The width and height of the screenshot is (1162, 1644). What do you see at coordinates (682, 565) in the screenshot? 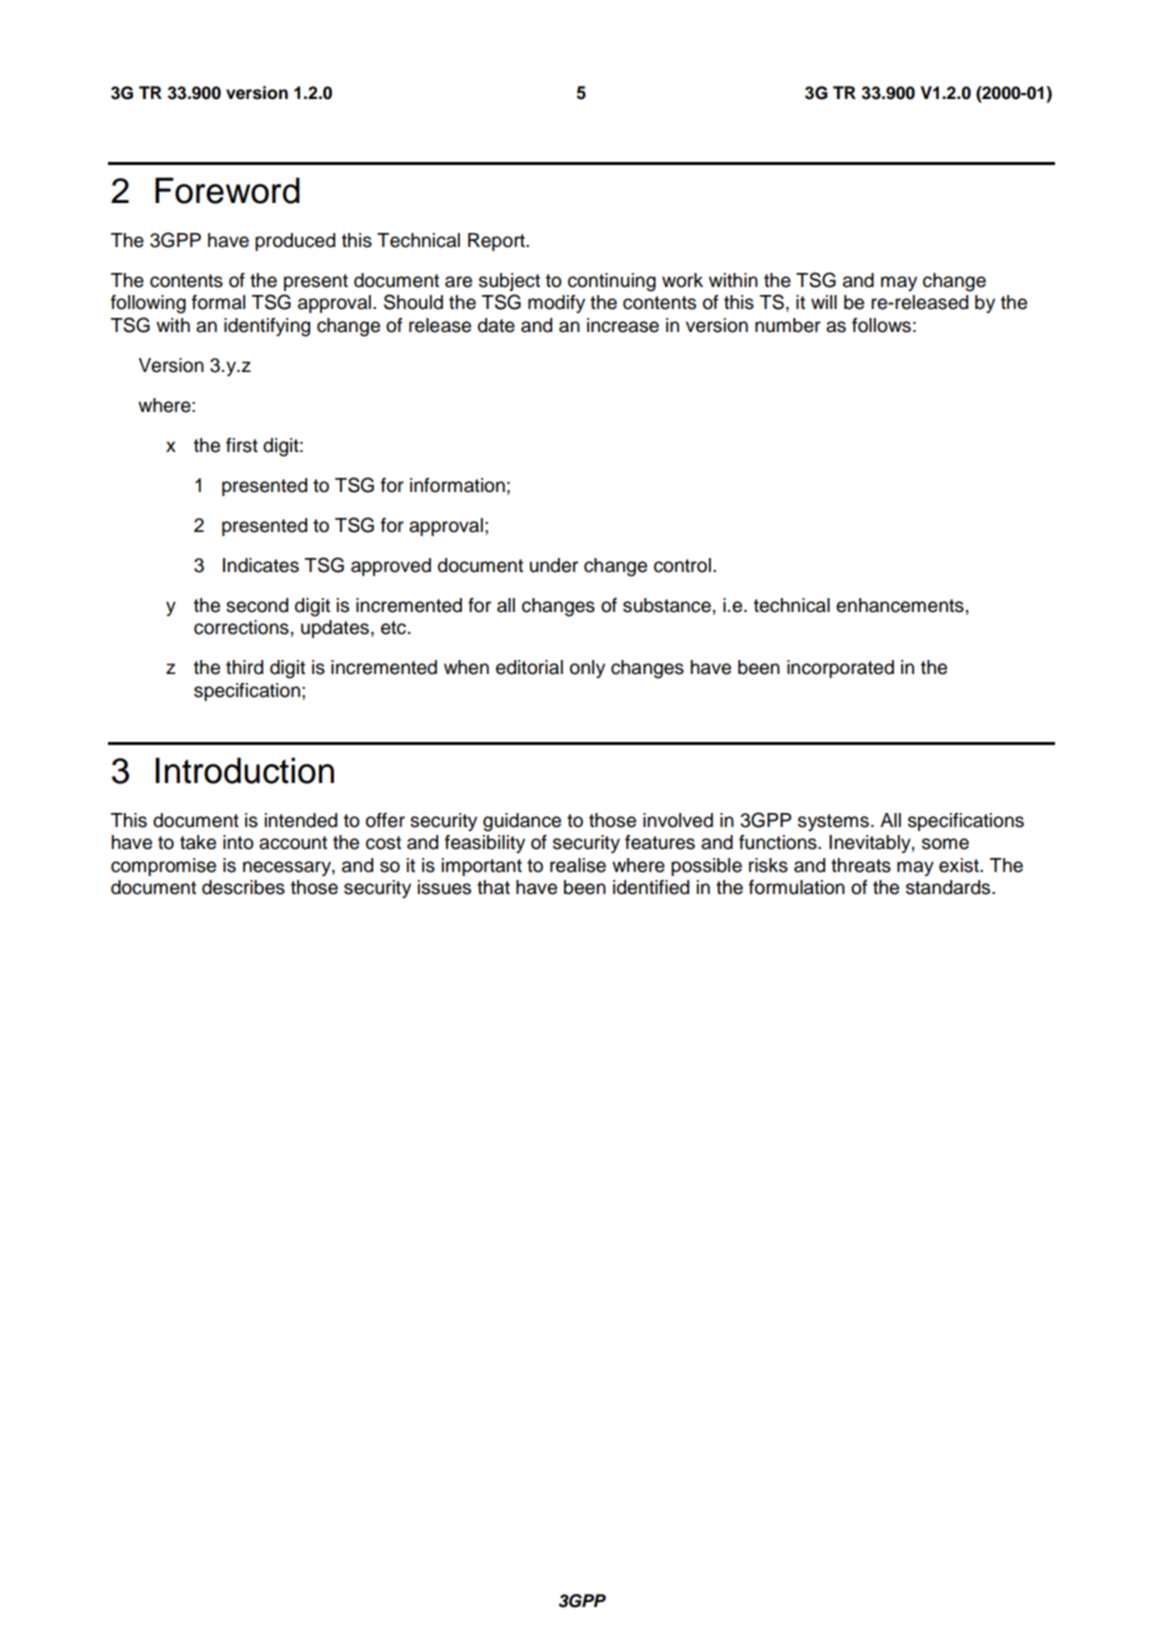
I see `control` at bounding box center [682, 565].
